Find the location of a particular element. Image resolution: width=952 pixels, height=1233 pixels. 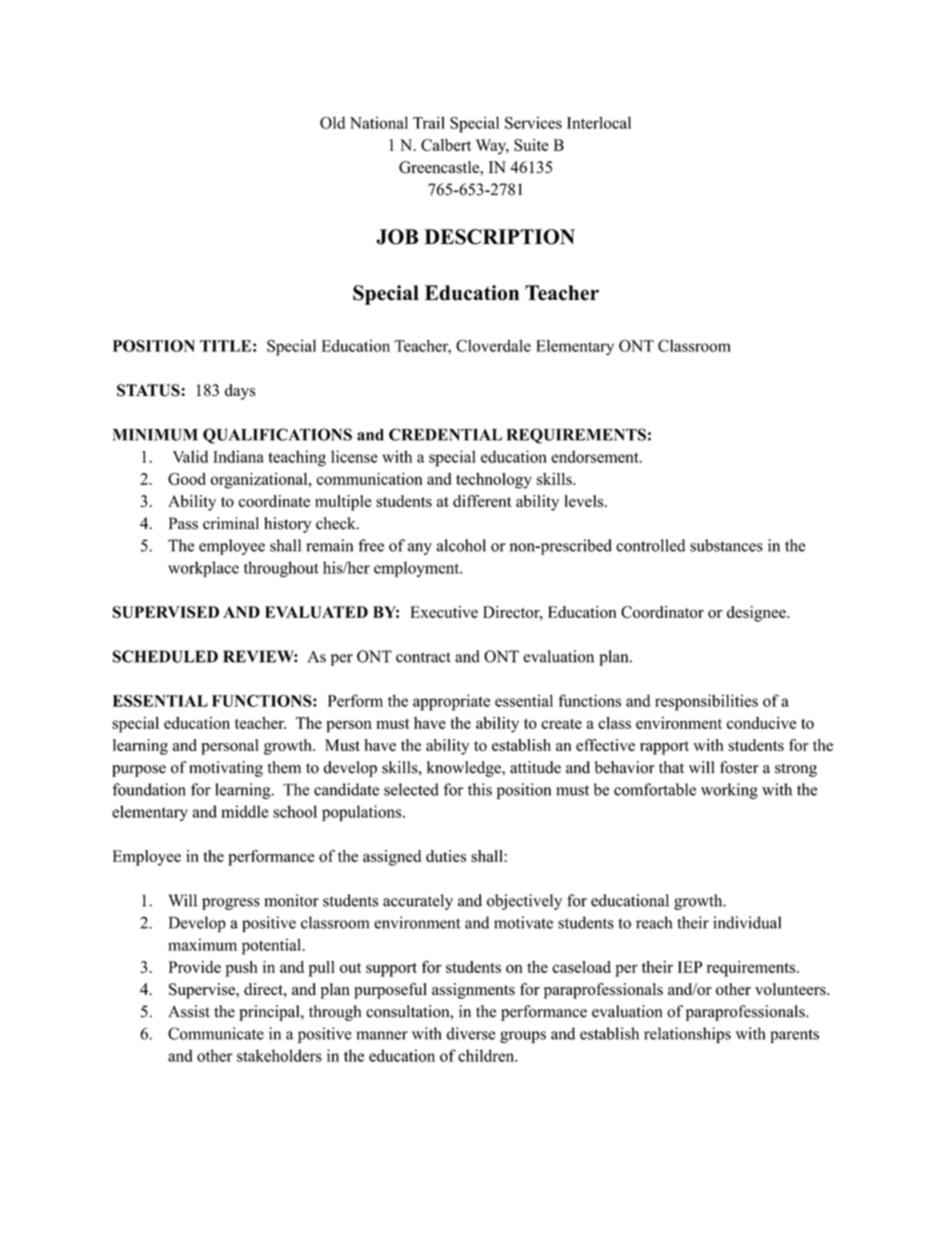

workplace is located at coordinates (203, 569).
